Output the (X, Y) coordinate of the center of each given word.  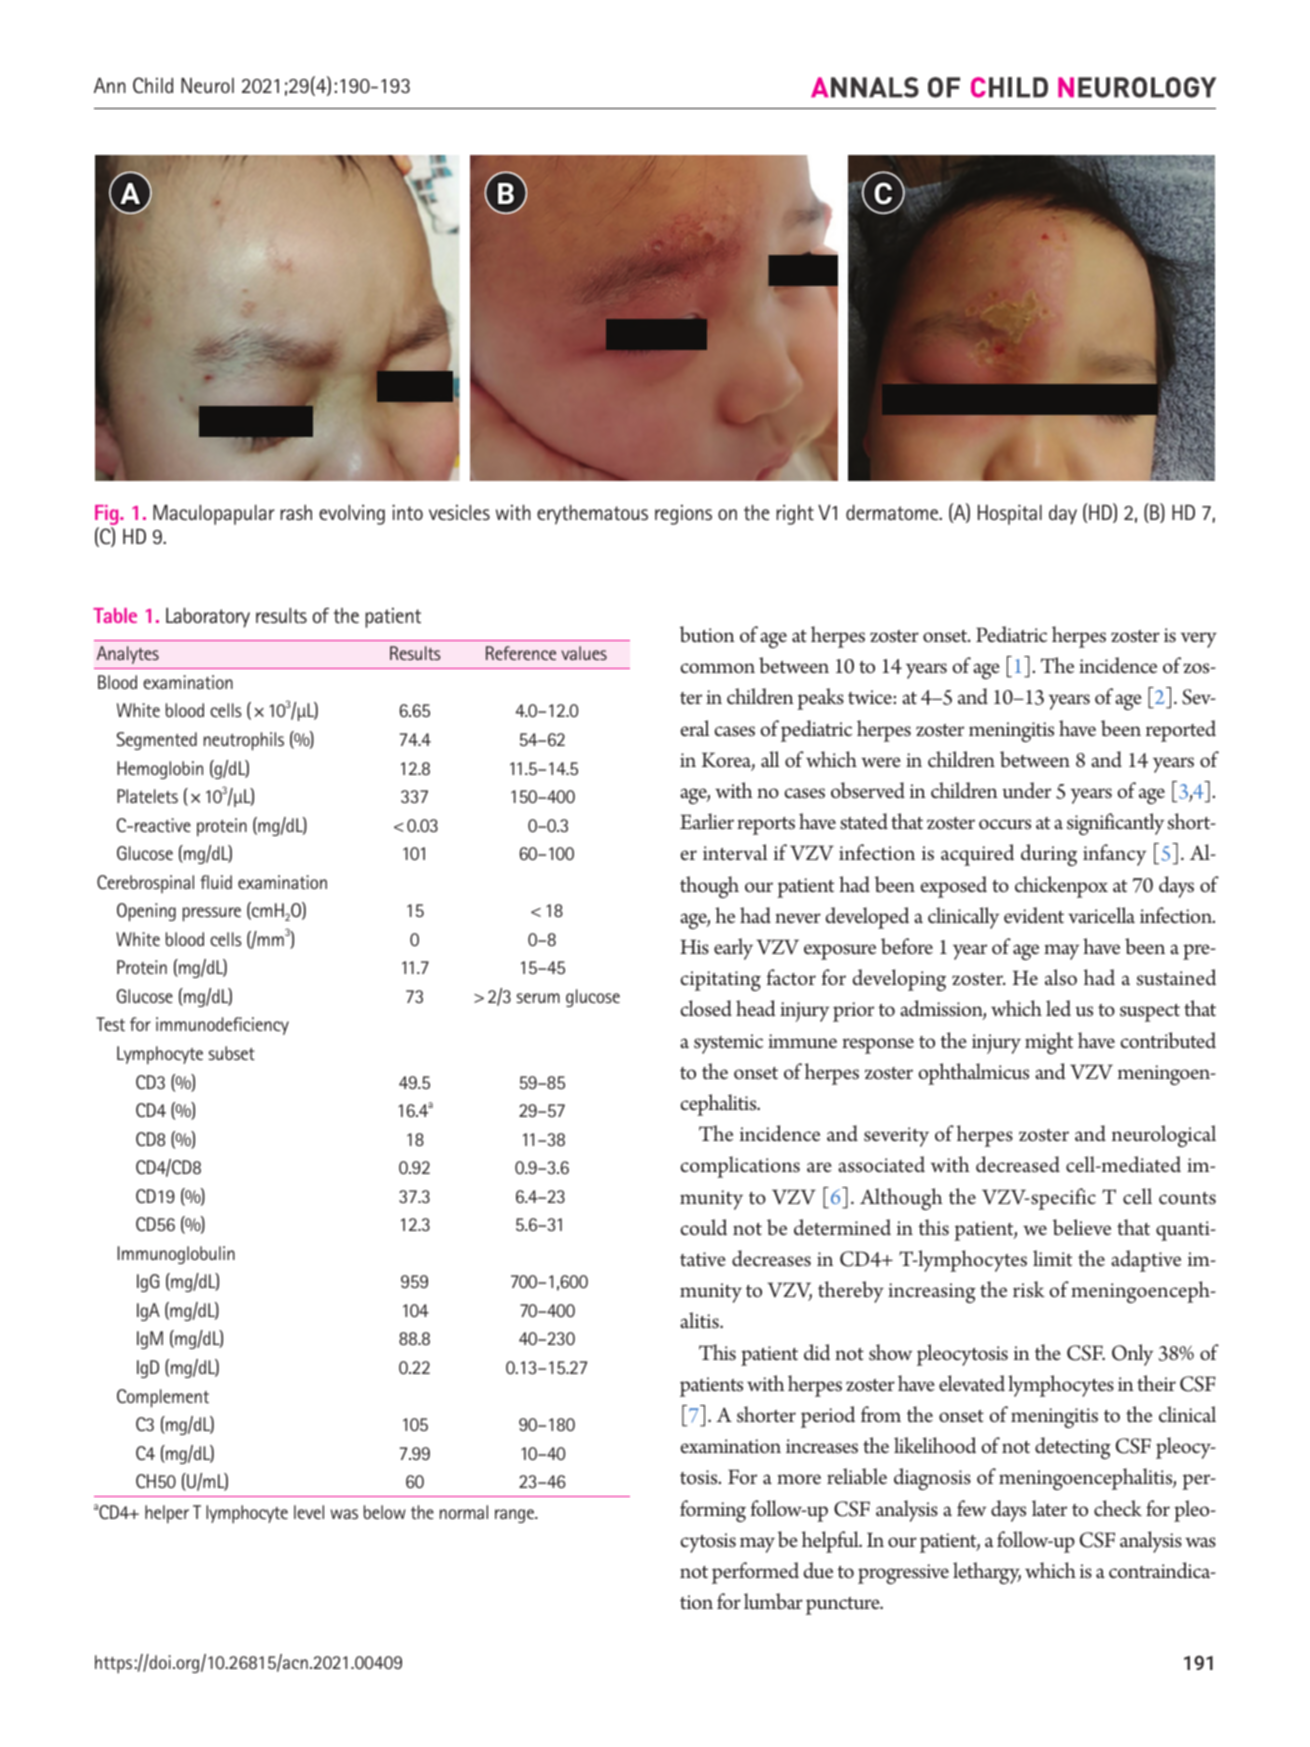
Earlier (707, 821)
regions (683, 515)
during (1049, 855)
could (703, 1227)
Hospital (1010, 515)
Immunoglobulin (176, 1255)
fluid (216, 882)
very (1199, 640)
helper (167, 1514)
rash (296, 512)
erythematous (592, 515)
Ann (110, 85)
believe (1082, 1227)
